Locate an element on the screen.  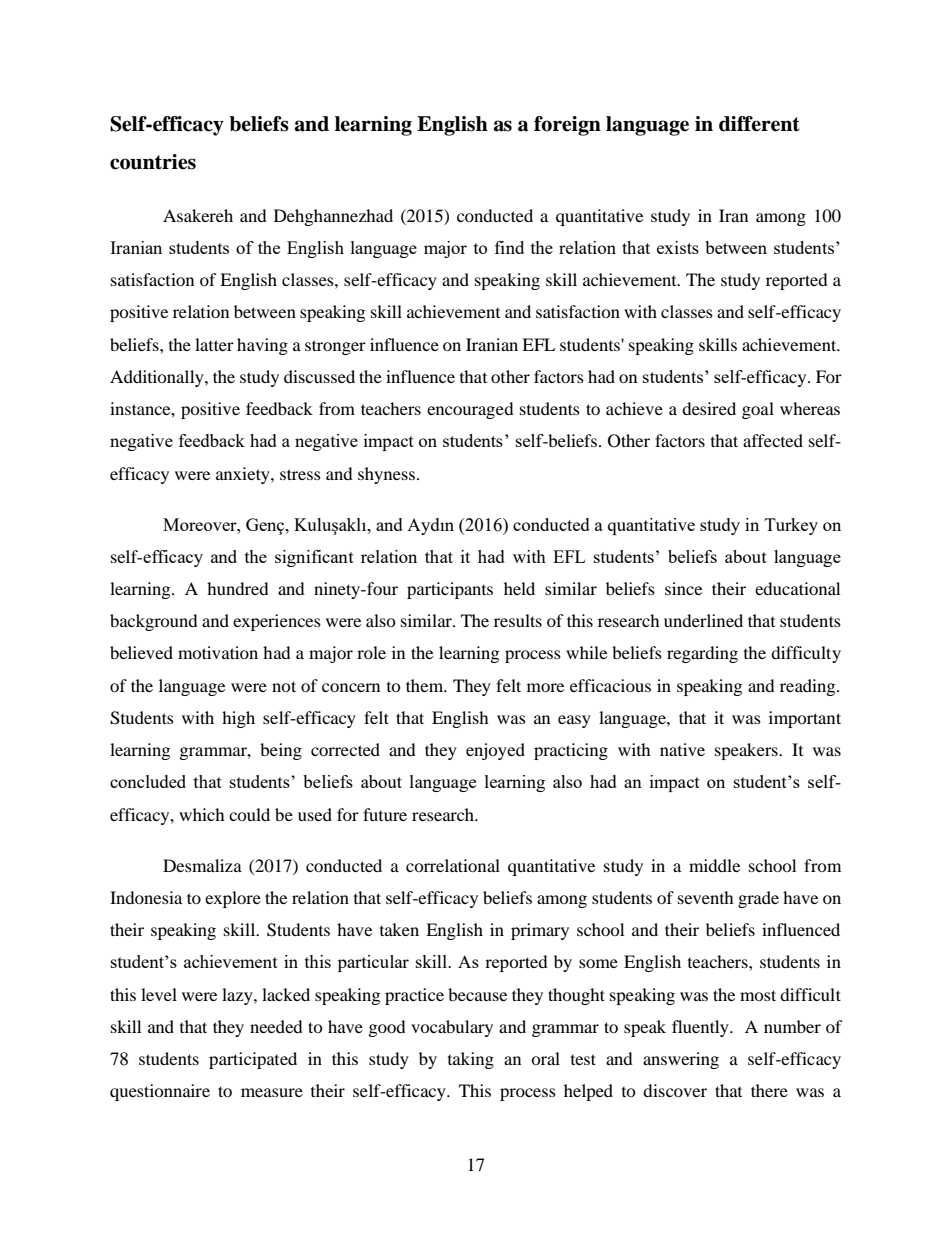
middle is located at coordinates (714, 865).
